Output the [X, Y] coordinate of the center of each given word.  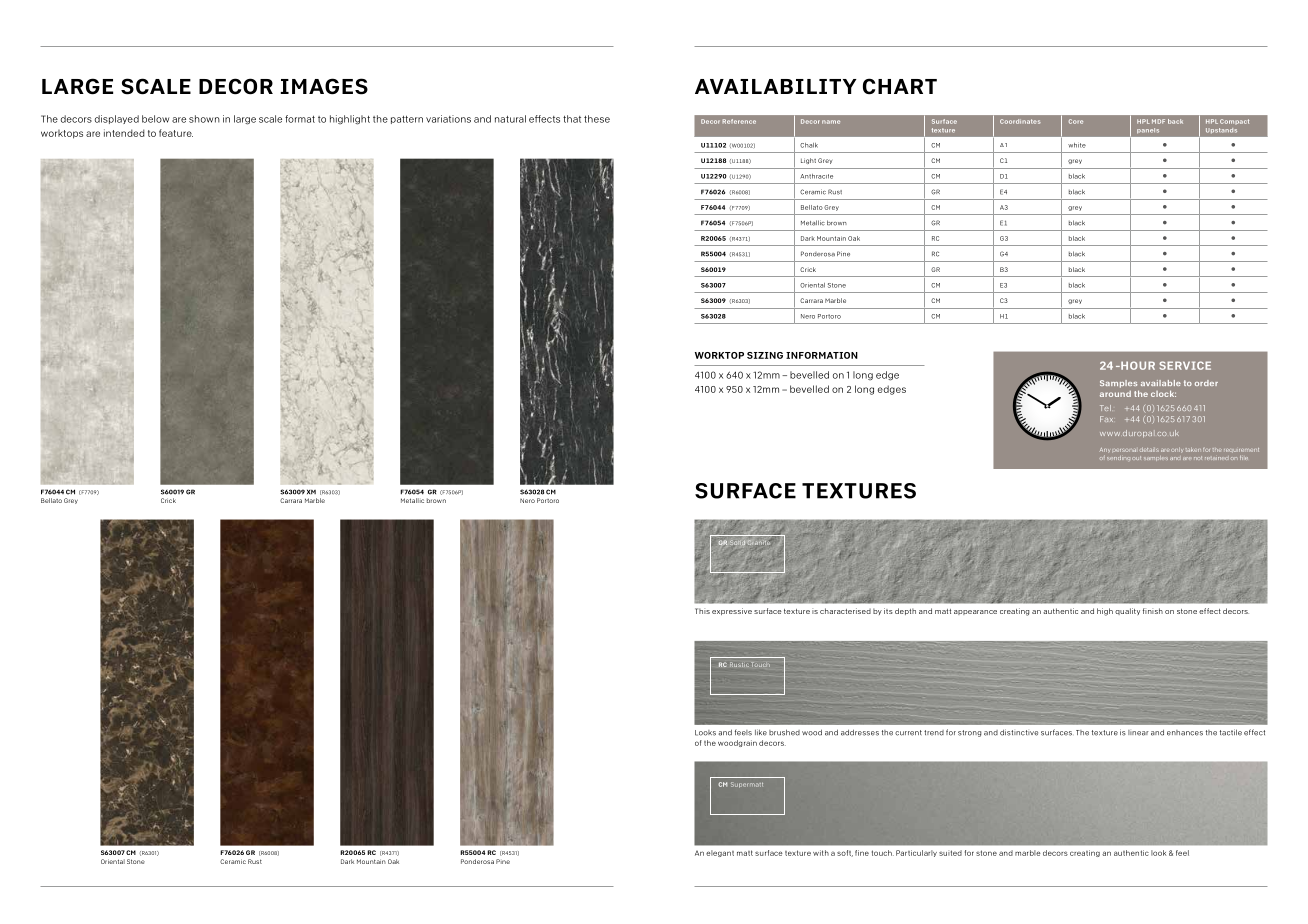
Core [1076, 121]
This [702, 611]
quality [1127, 611]
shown [204, 119]
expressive [732, 611]
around [1115, 394]
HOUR [1137, 365]
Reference [739, 121]
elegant [720, 853]
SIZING [765, 355]
